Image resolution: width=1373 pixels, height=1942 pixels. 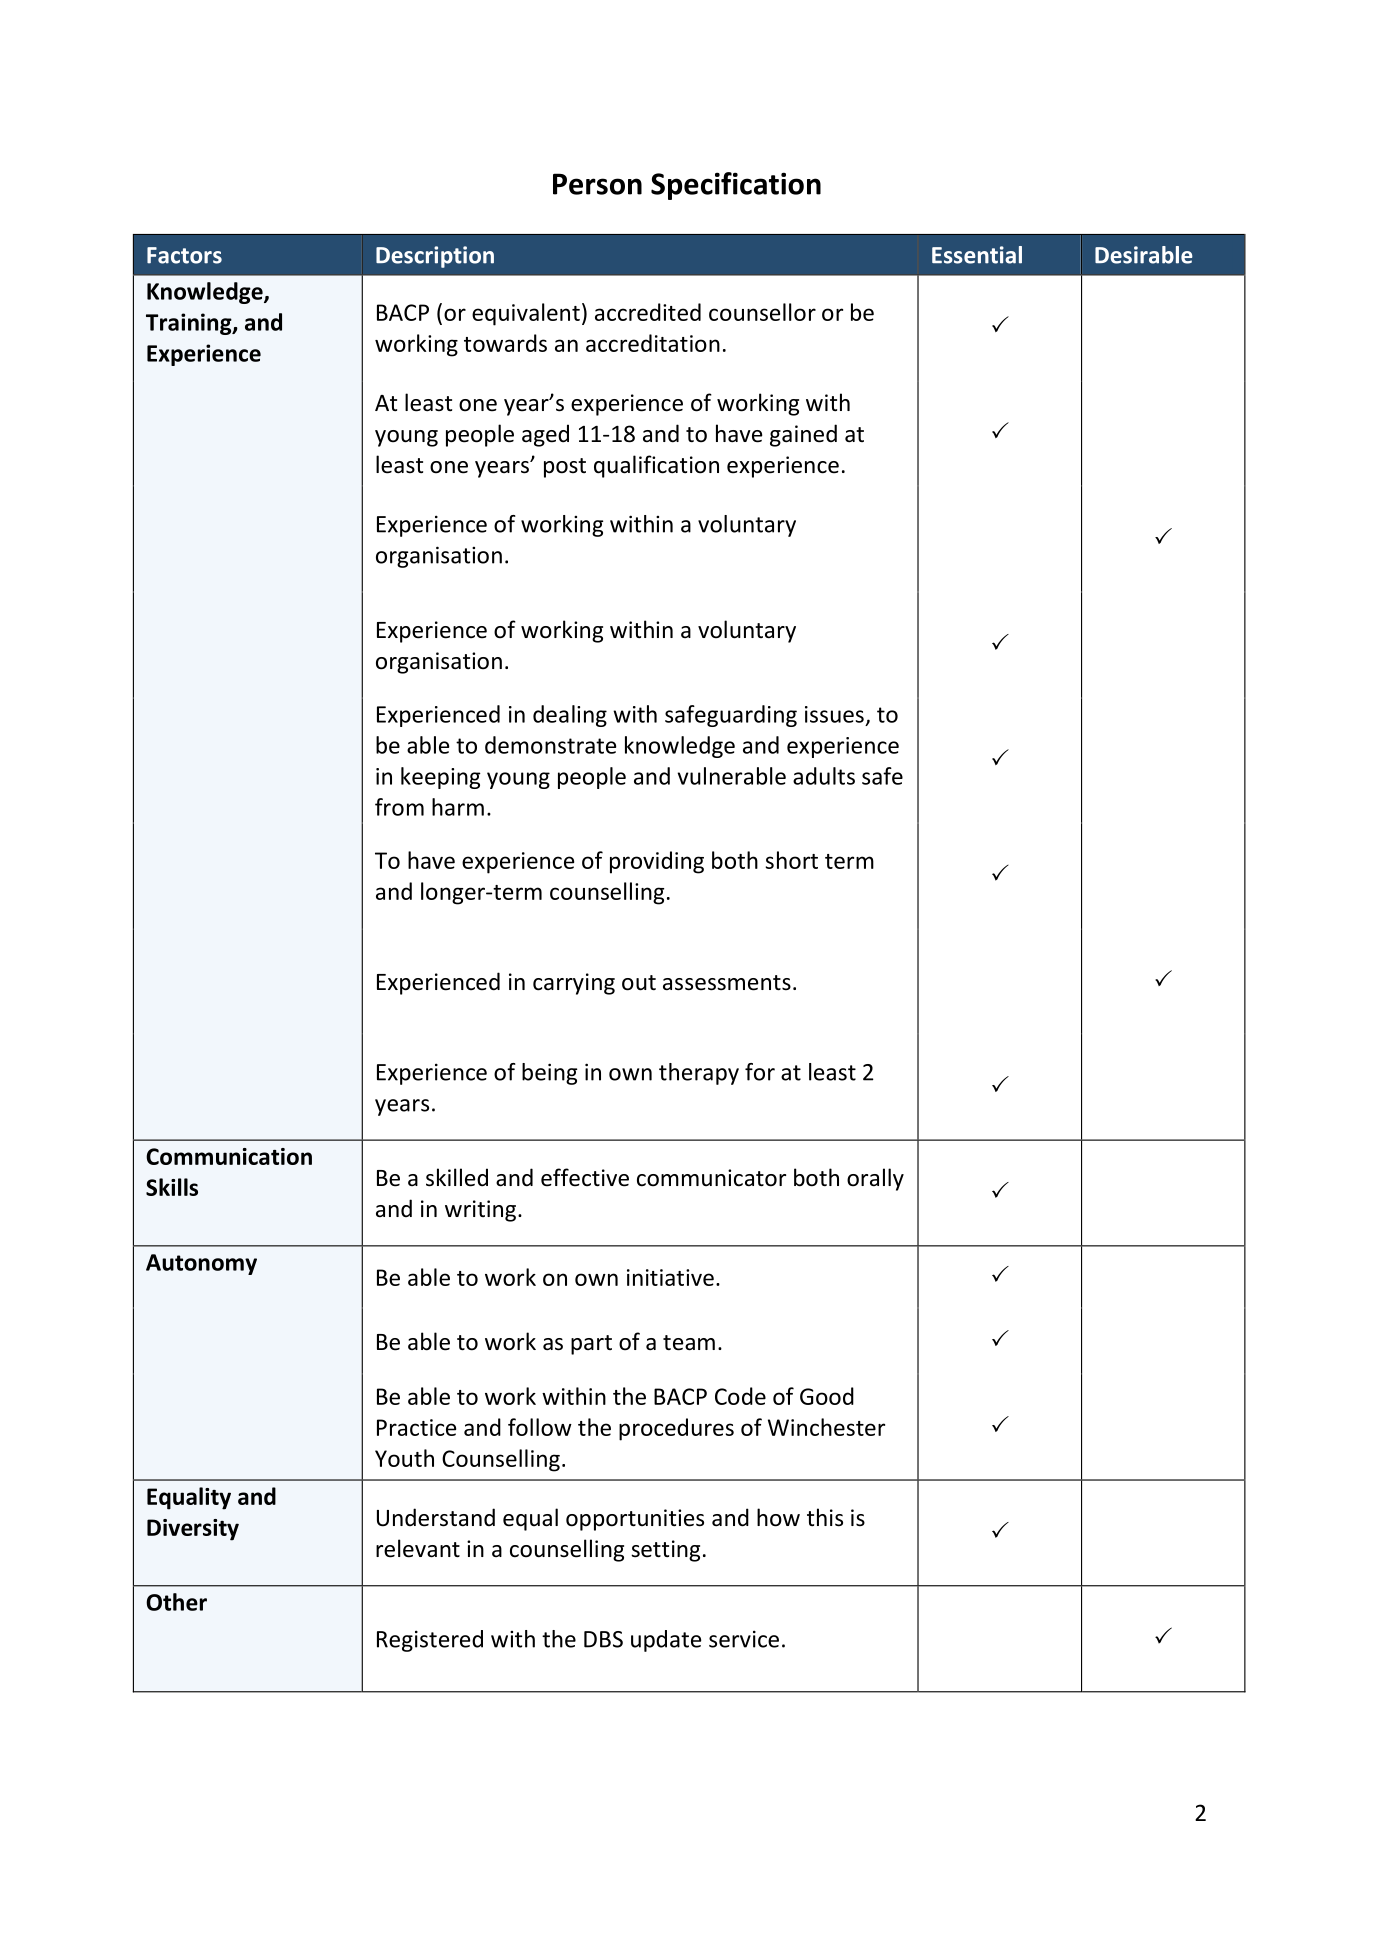 What do you see at coordinates (184, 255) in the screenshot?
I see `Factors` at bounding box center [184, 255].
